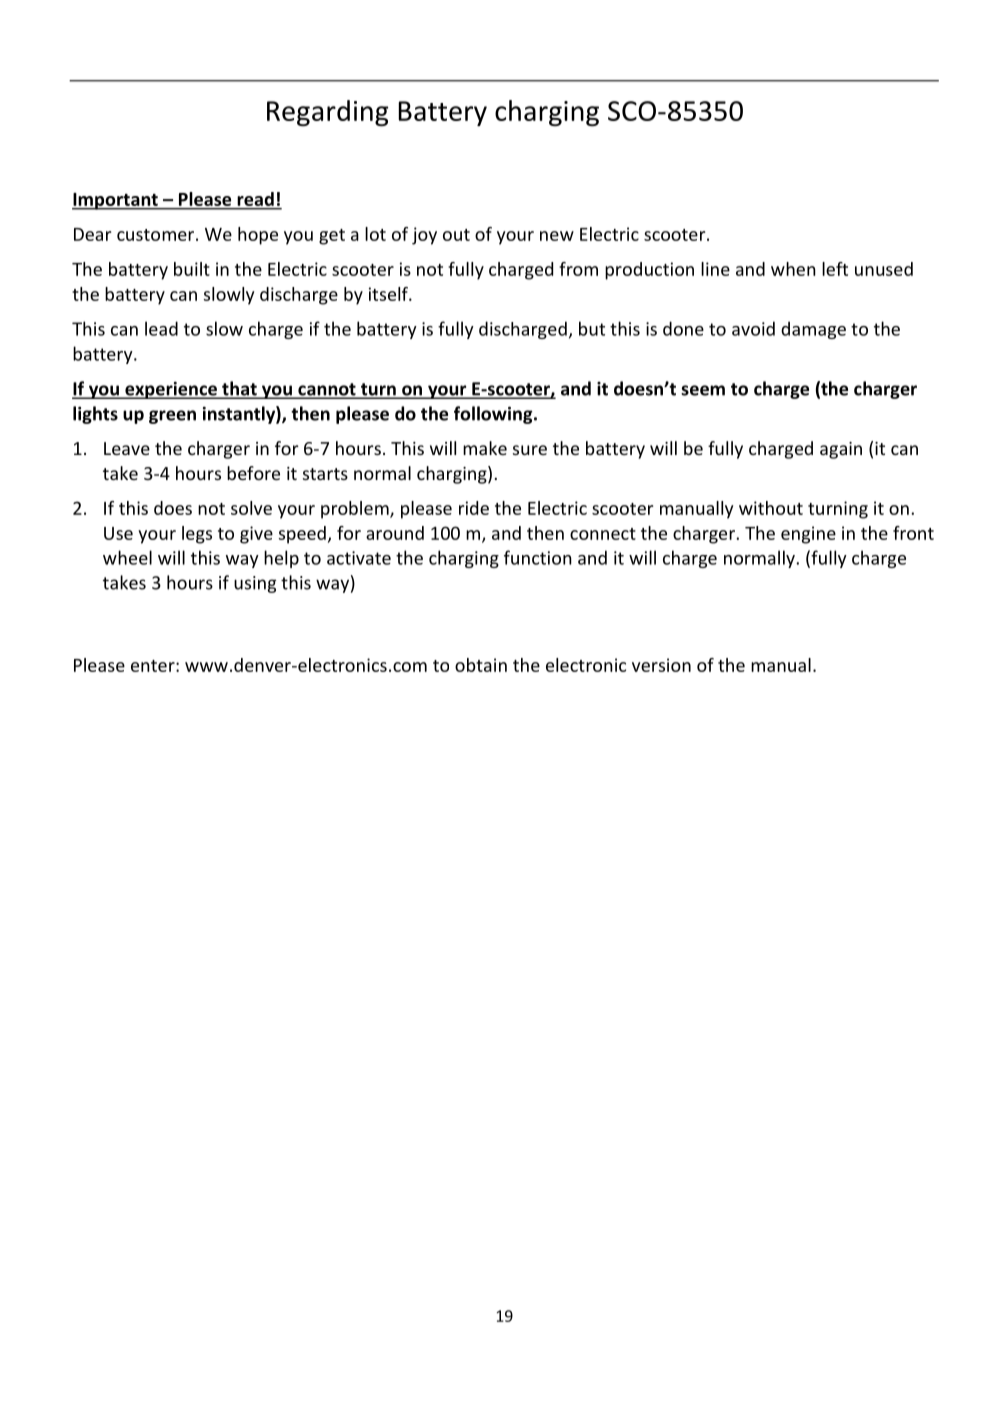 This screenshot has width=1008, height=1426. I want to click on Regarding, so click(328, 113).
